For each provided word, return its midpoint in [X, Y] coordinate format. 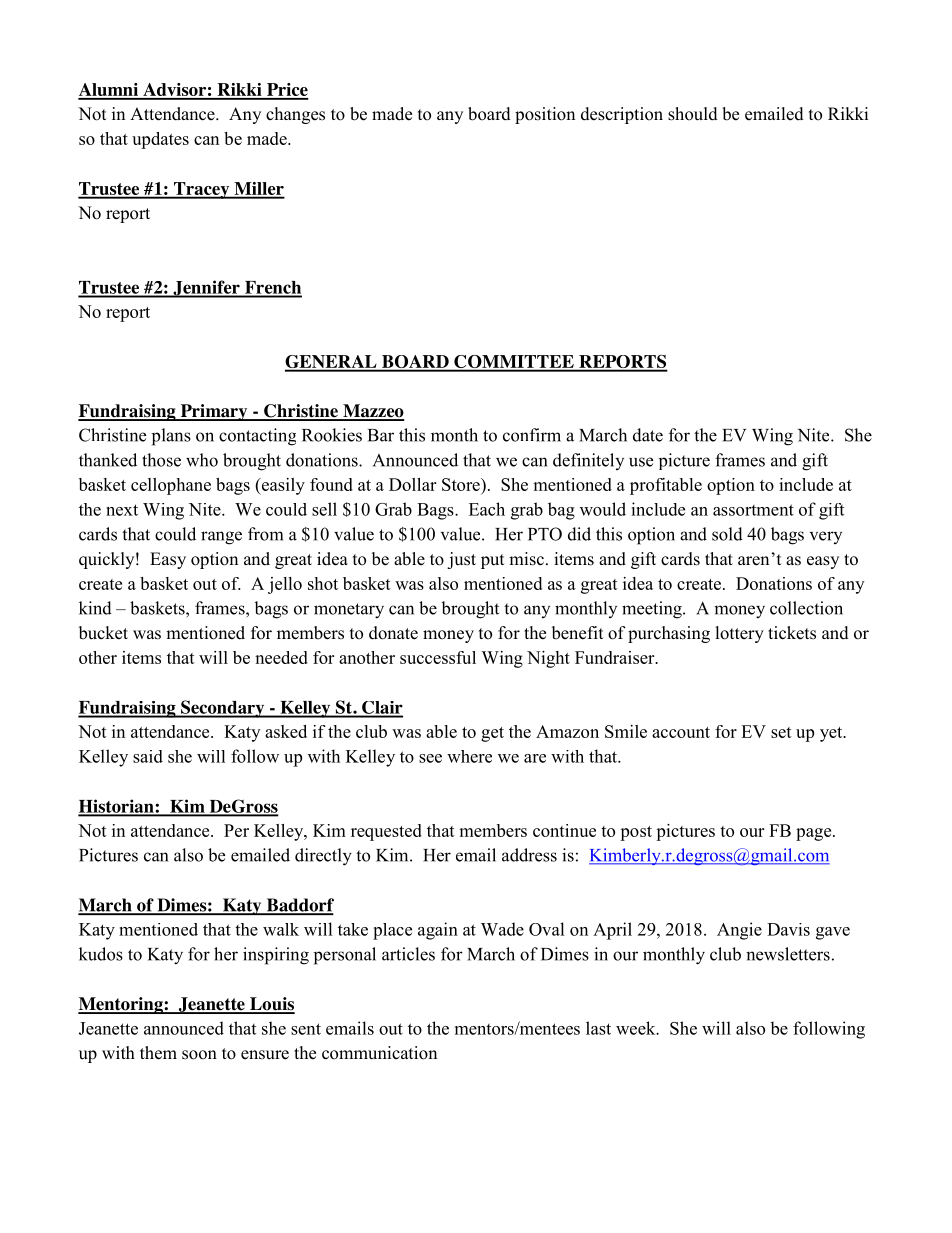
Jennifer [206, 289]
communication [379, 1053]
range [221, 538]
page [815, 834]
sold [727, 534]
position [545, 115]
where [469, 756]
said [148, 756]
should [693, 114]
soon [199, 1055]
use [641, 462]
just [461, 560]
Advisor [174, 91]
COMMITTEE [514, 363]
